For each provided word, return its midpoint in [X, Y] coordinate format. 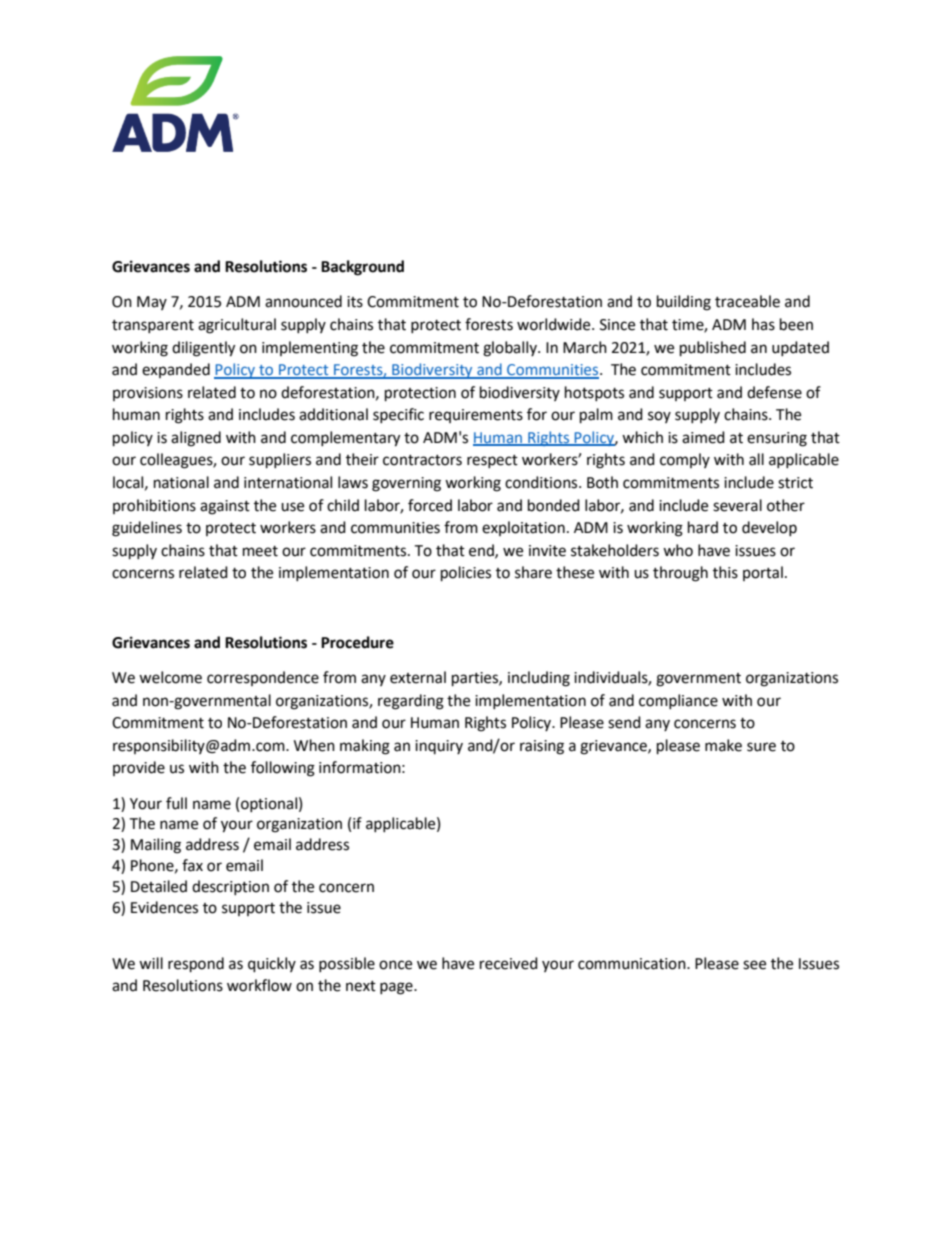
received [509, 963]
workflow [259, 985]
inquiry [439, 747]
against [225, 507]
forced [430, 505]
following [283, 769]
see [754, 965]
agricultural [237, 326]
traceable [747, 301]
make [723, 745]
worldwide [555, 324]
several [737, 505]
